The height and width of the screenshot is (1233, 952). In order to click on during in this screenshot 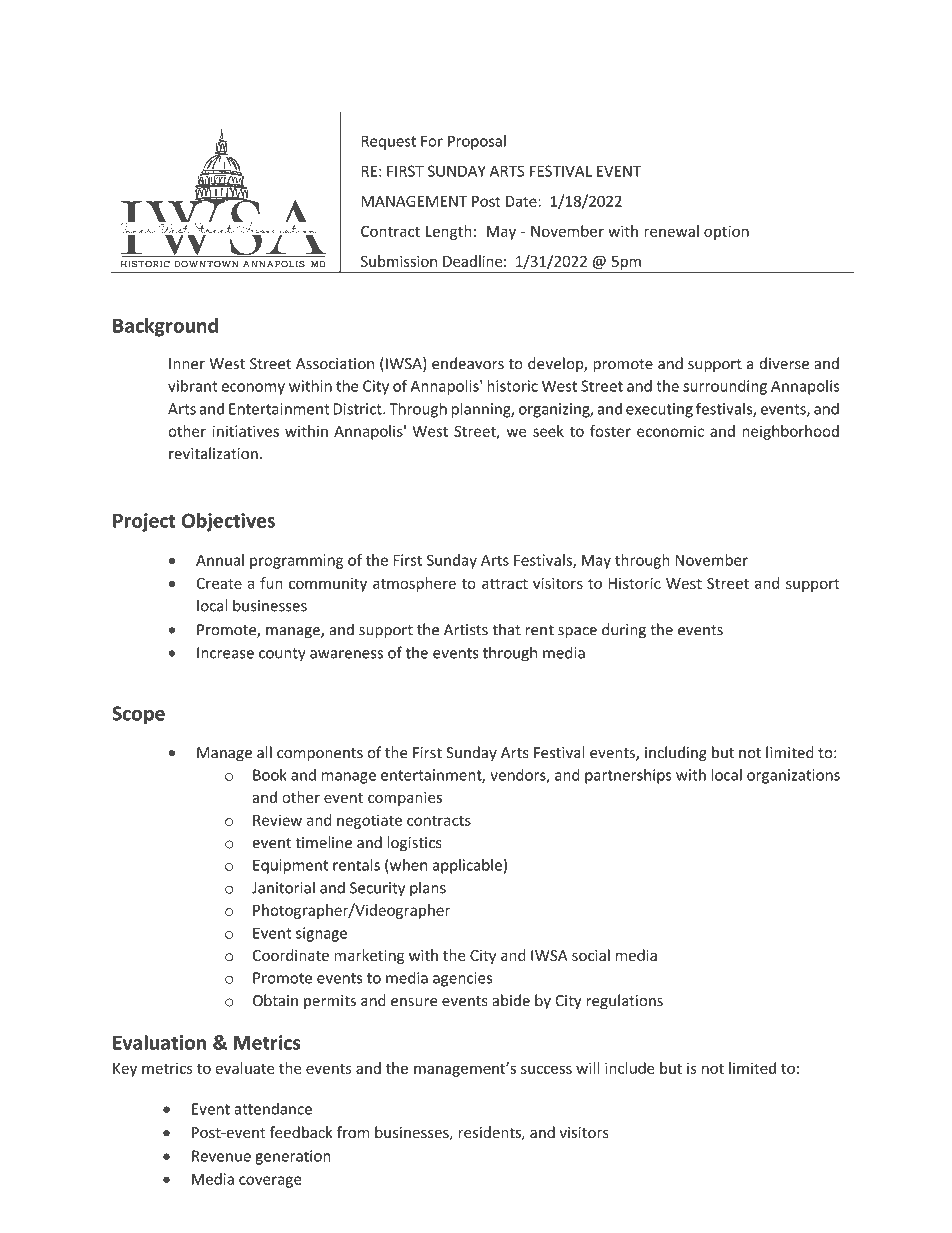, I will do `click(624, 631)`.
